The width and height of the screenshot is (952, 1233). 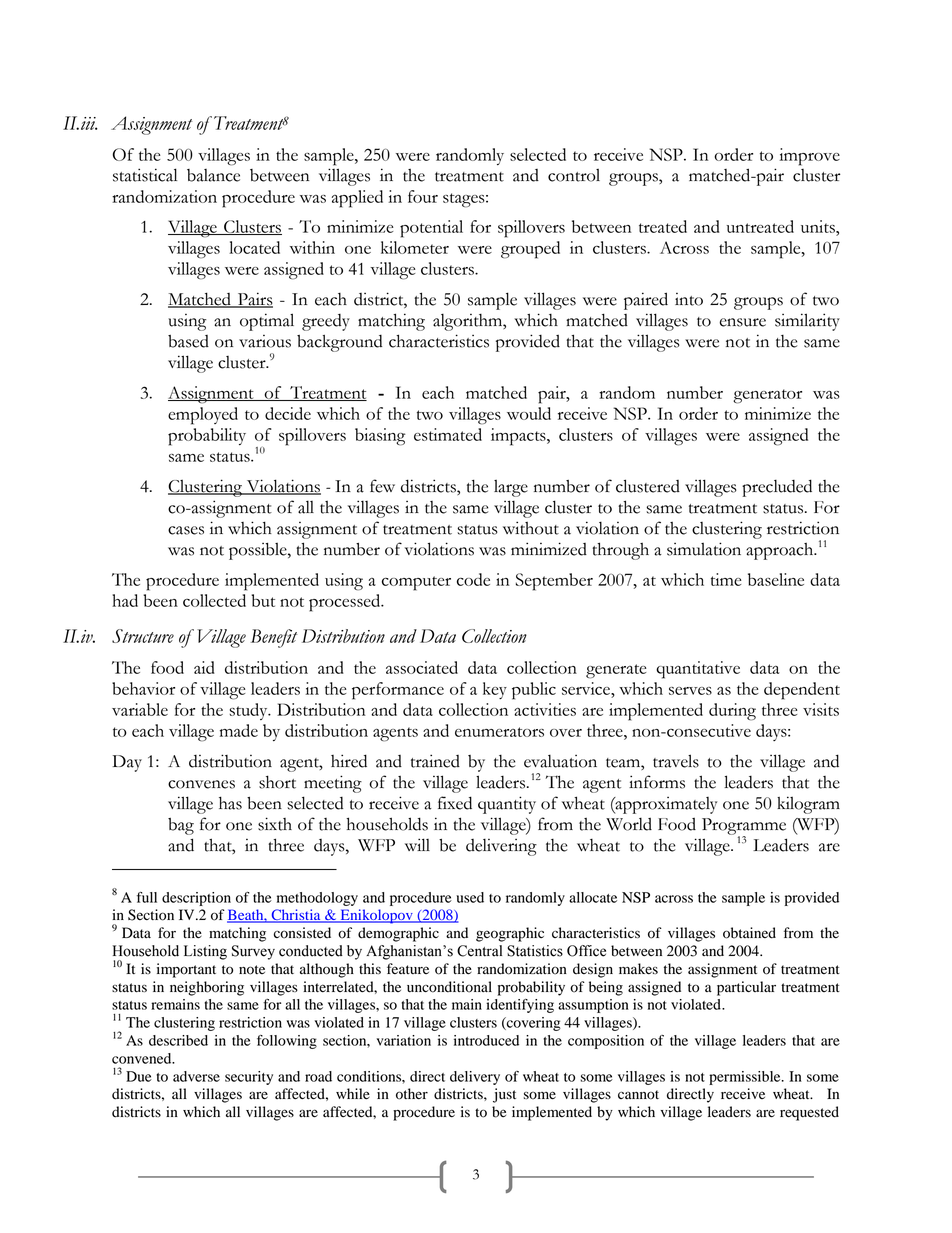 What do you see at coordinates (475, 1078) in the screenshot?
I see `delivery` at bounding box center [475, 1078].
